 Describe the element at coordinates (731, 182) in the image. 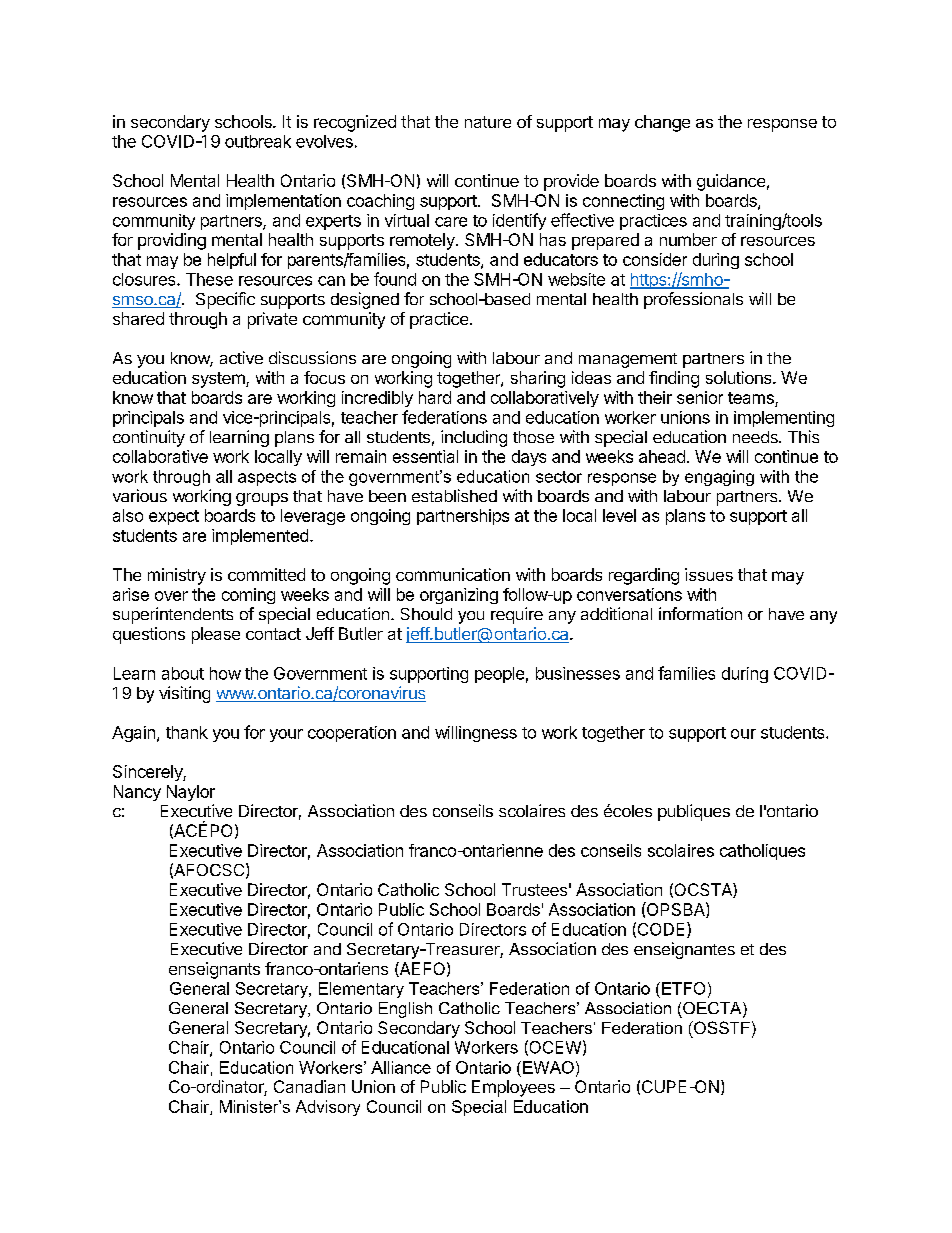

I see `guidance` at that location.
